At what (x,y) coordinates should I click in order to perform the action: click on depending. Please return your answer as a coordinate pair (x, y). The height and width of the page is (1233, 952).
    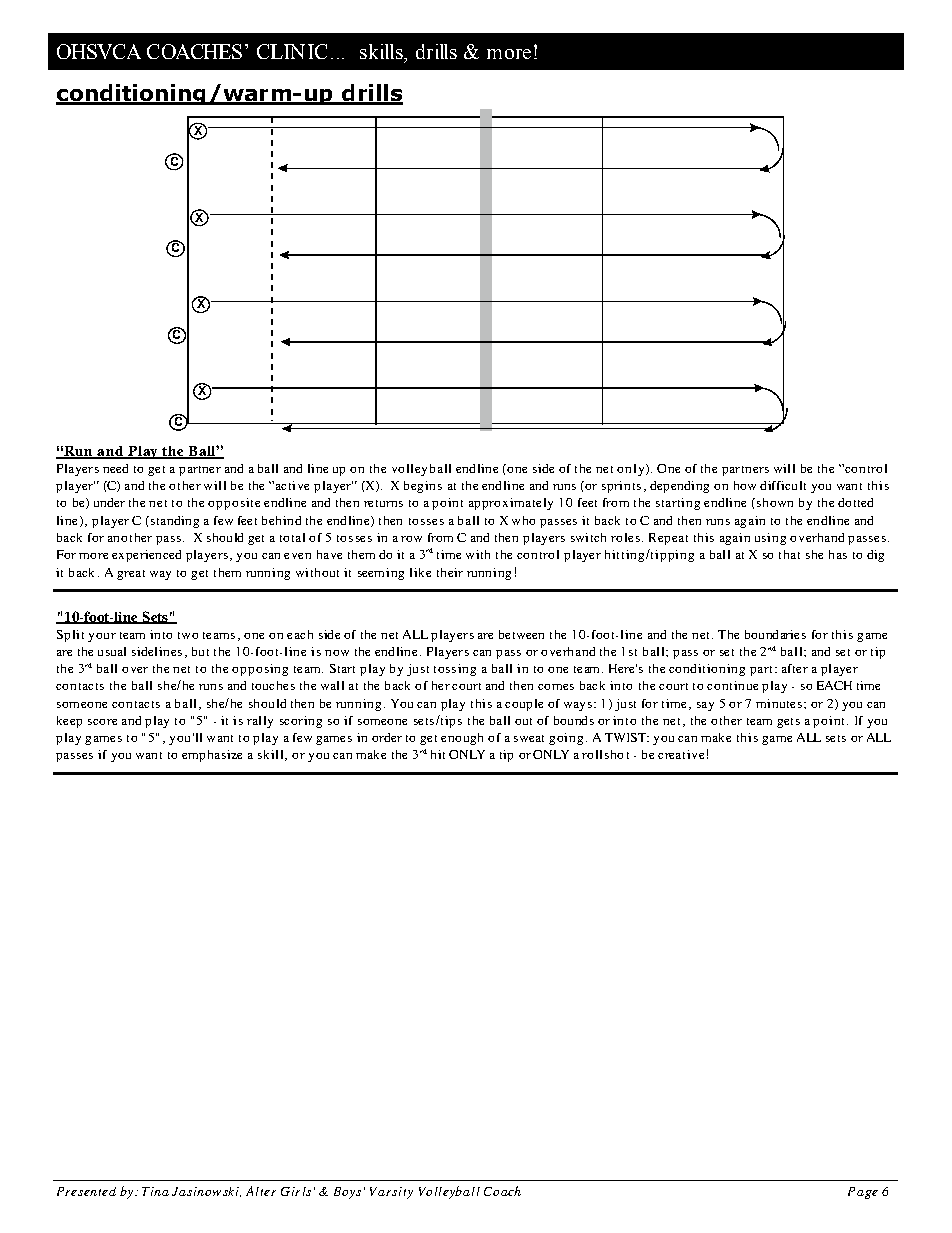
    Looking at the image, I should click on (679, 487).
